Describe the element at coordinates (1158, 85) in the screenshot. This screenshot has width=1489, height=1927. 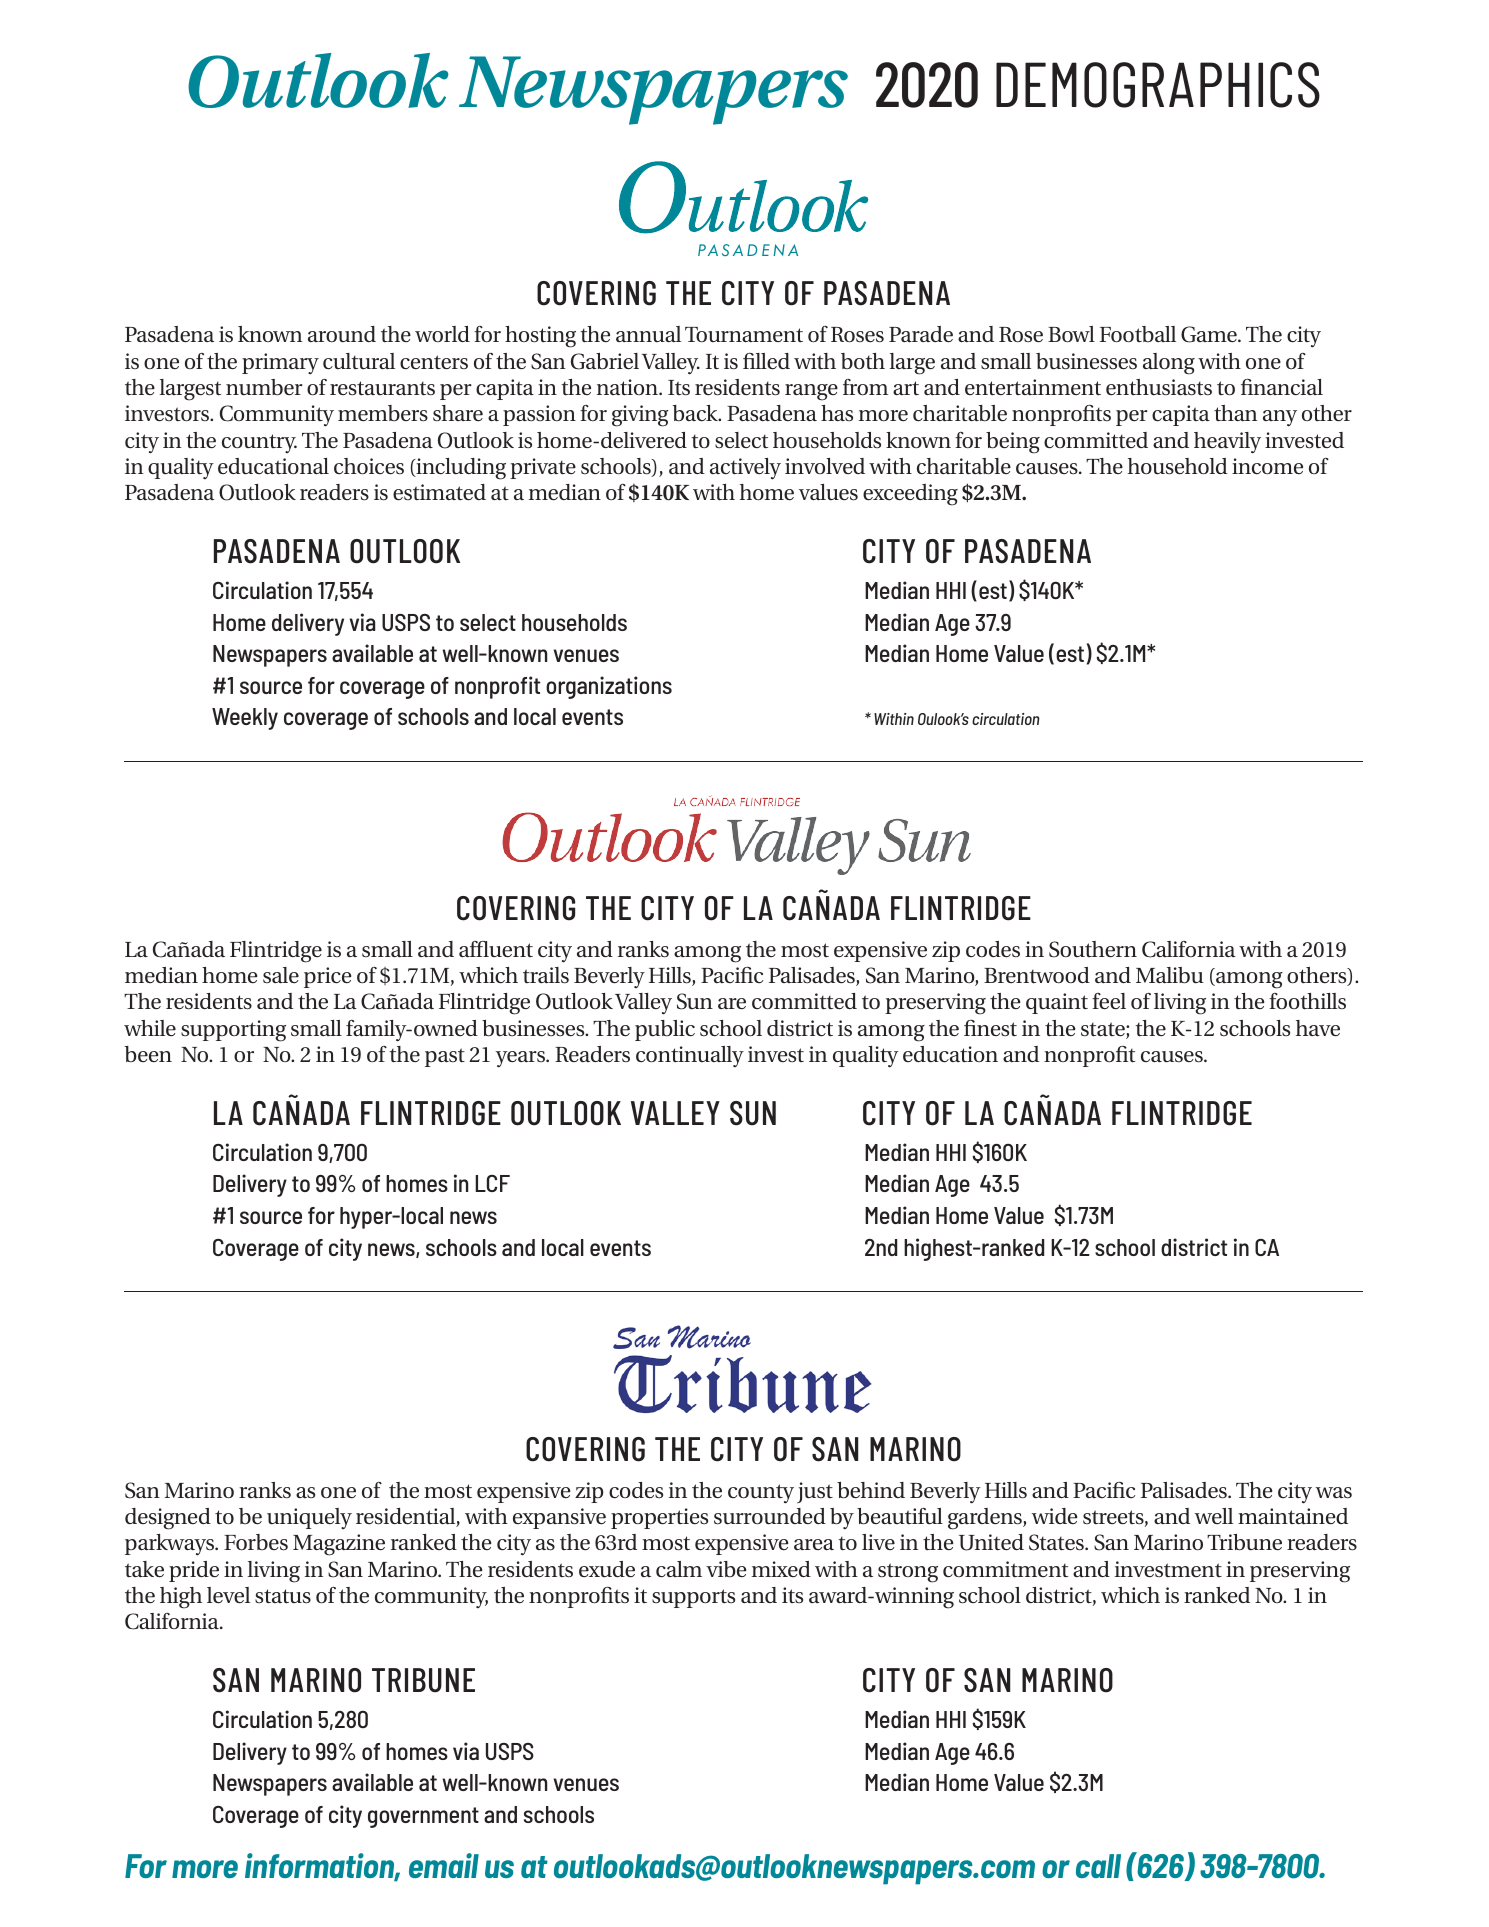
I see `Demographics` at that location.
